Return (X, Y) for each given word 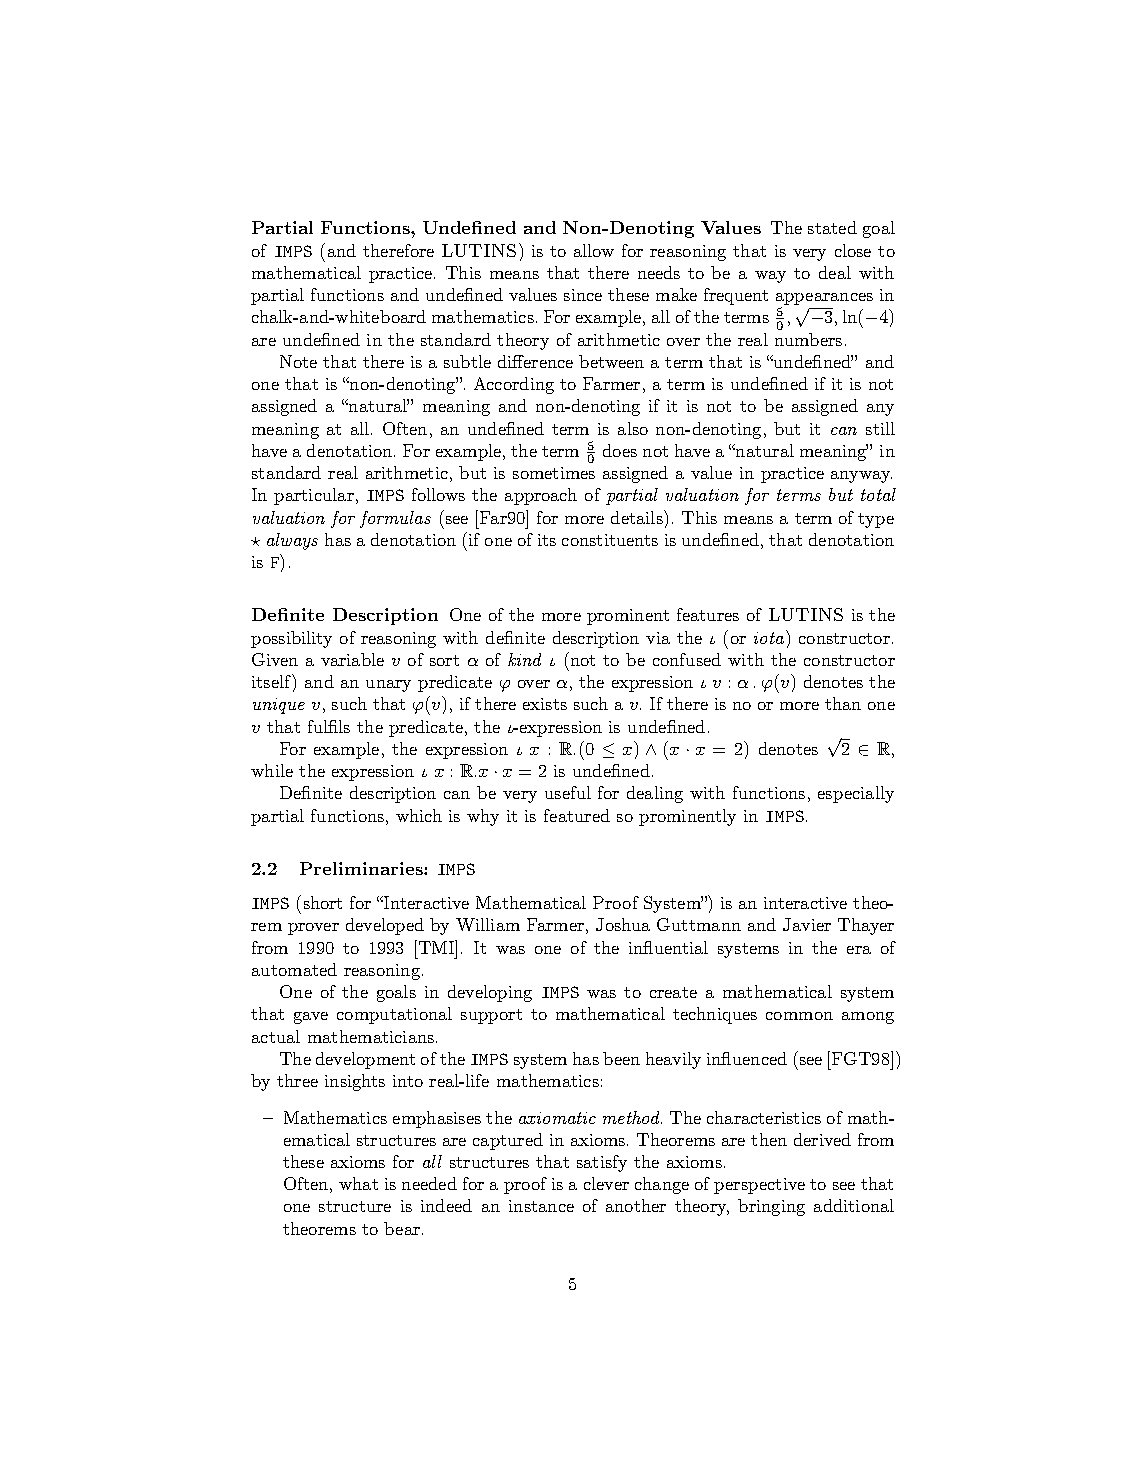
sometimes (554, 473)
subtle (467, 361)
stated (832, 227)
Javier (807, 924)
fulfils (329, 726)
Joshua (623, 924)
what (358, 1183)
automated (294, 969)
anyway (861, 477)
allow (594, 250)
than (843, 703)
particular (314, 496)
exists (545, 704)
